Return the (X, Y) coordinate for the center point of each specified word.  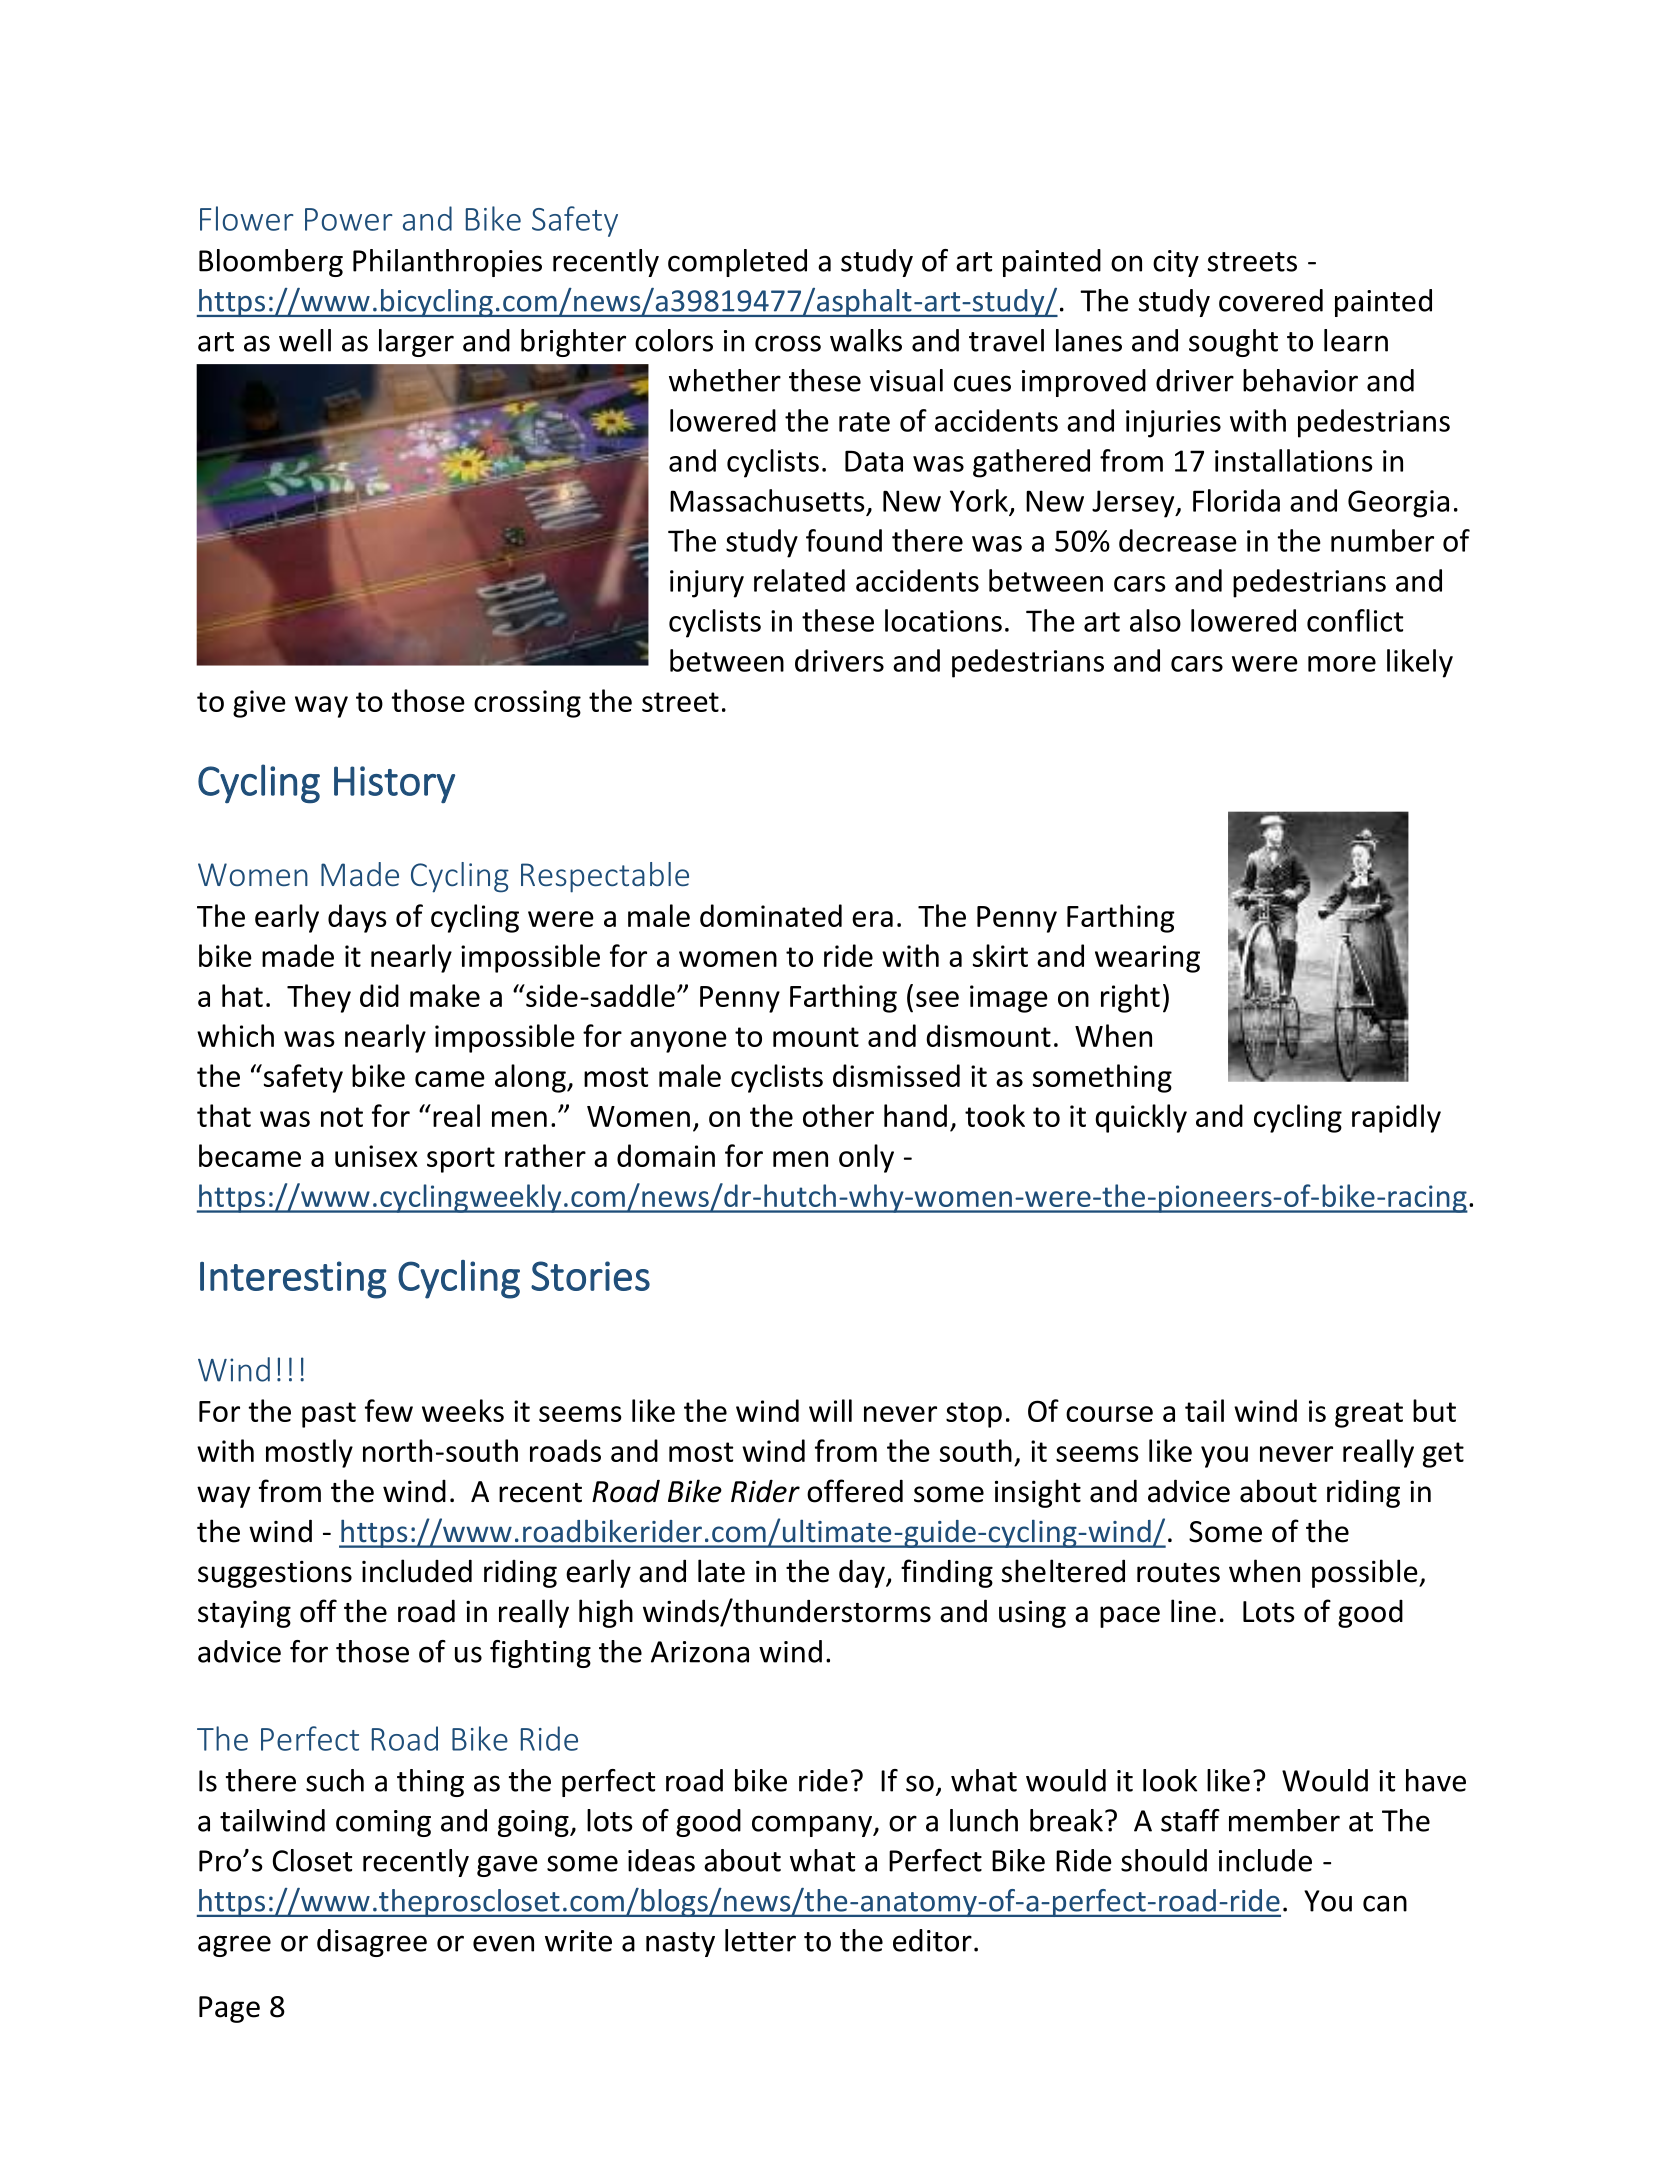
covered (1271, 300)
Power (349, 219)
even (503, 1943)
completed (737, 263)
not (342, 1117)
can (1385, 1903)
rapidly (1396, 1118)
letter (760, 1940)
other (838, 1115)
